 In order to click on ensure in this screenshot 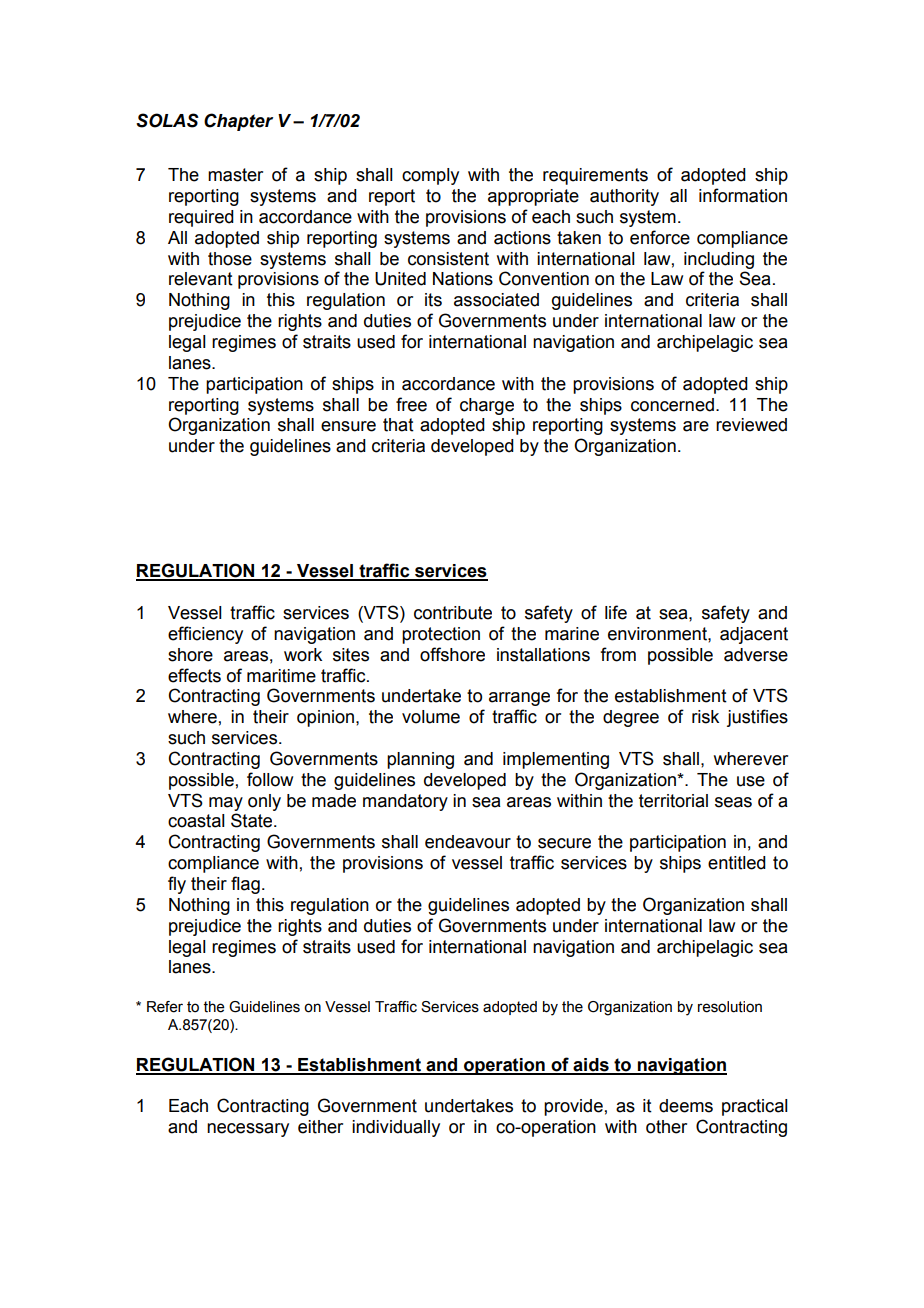, I will do `click(348, 426)`.
